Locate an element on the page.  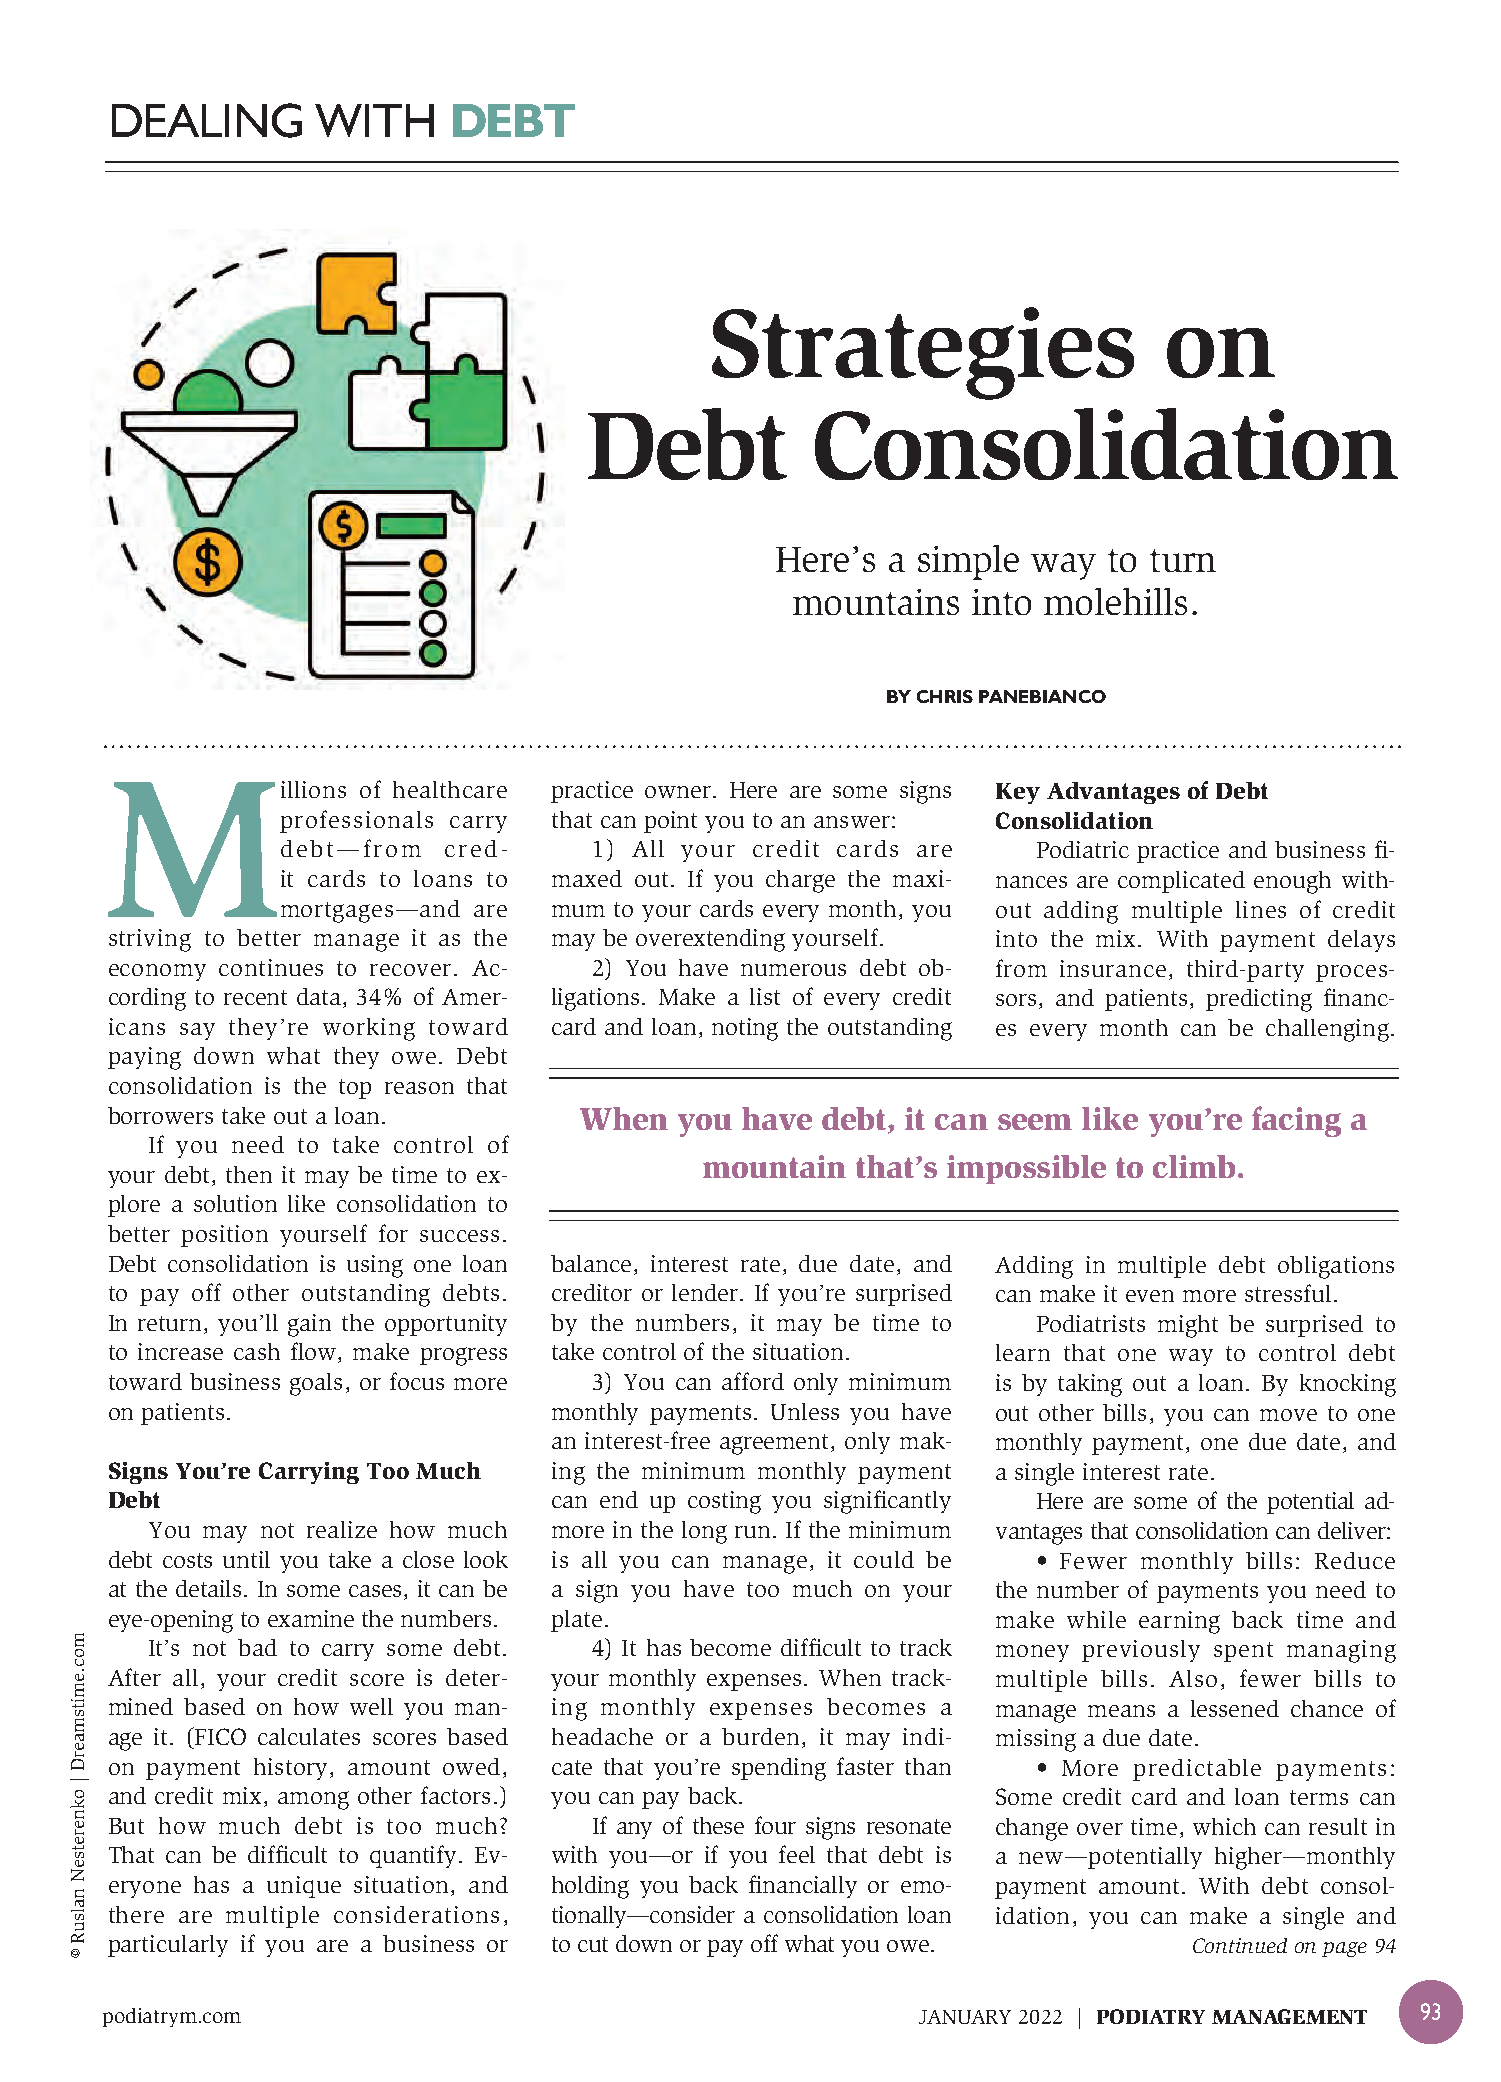
Continued is located at coordinates (1240, 1945).
